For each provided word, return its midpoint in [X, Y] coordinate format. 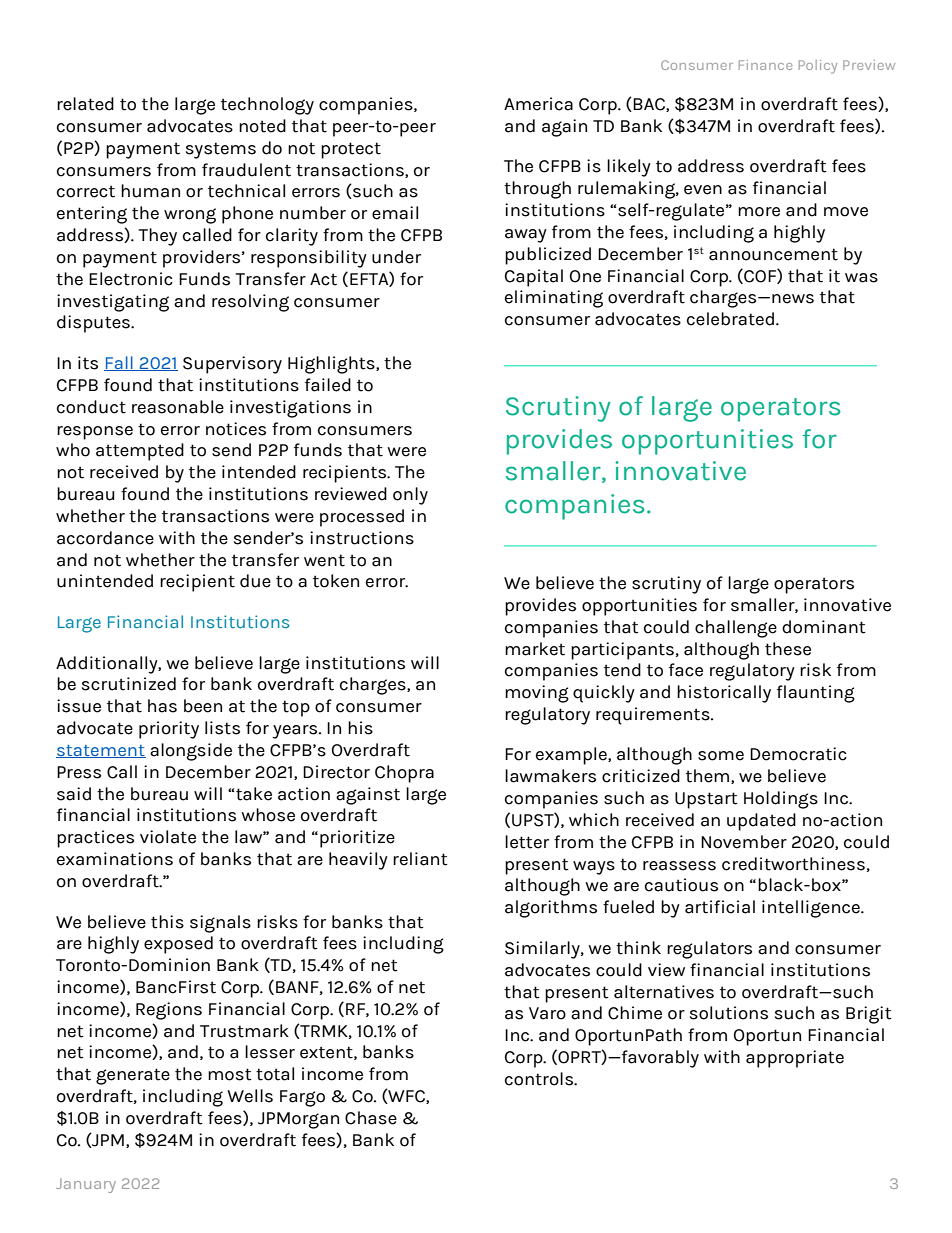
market [535, 649]
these [788, 649]
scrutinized [129, 684]
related [85, 104]
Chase [371, 1118]
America [538, 104]
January [86, 1185]
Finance [765, 65]
